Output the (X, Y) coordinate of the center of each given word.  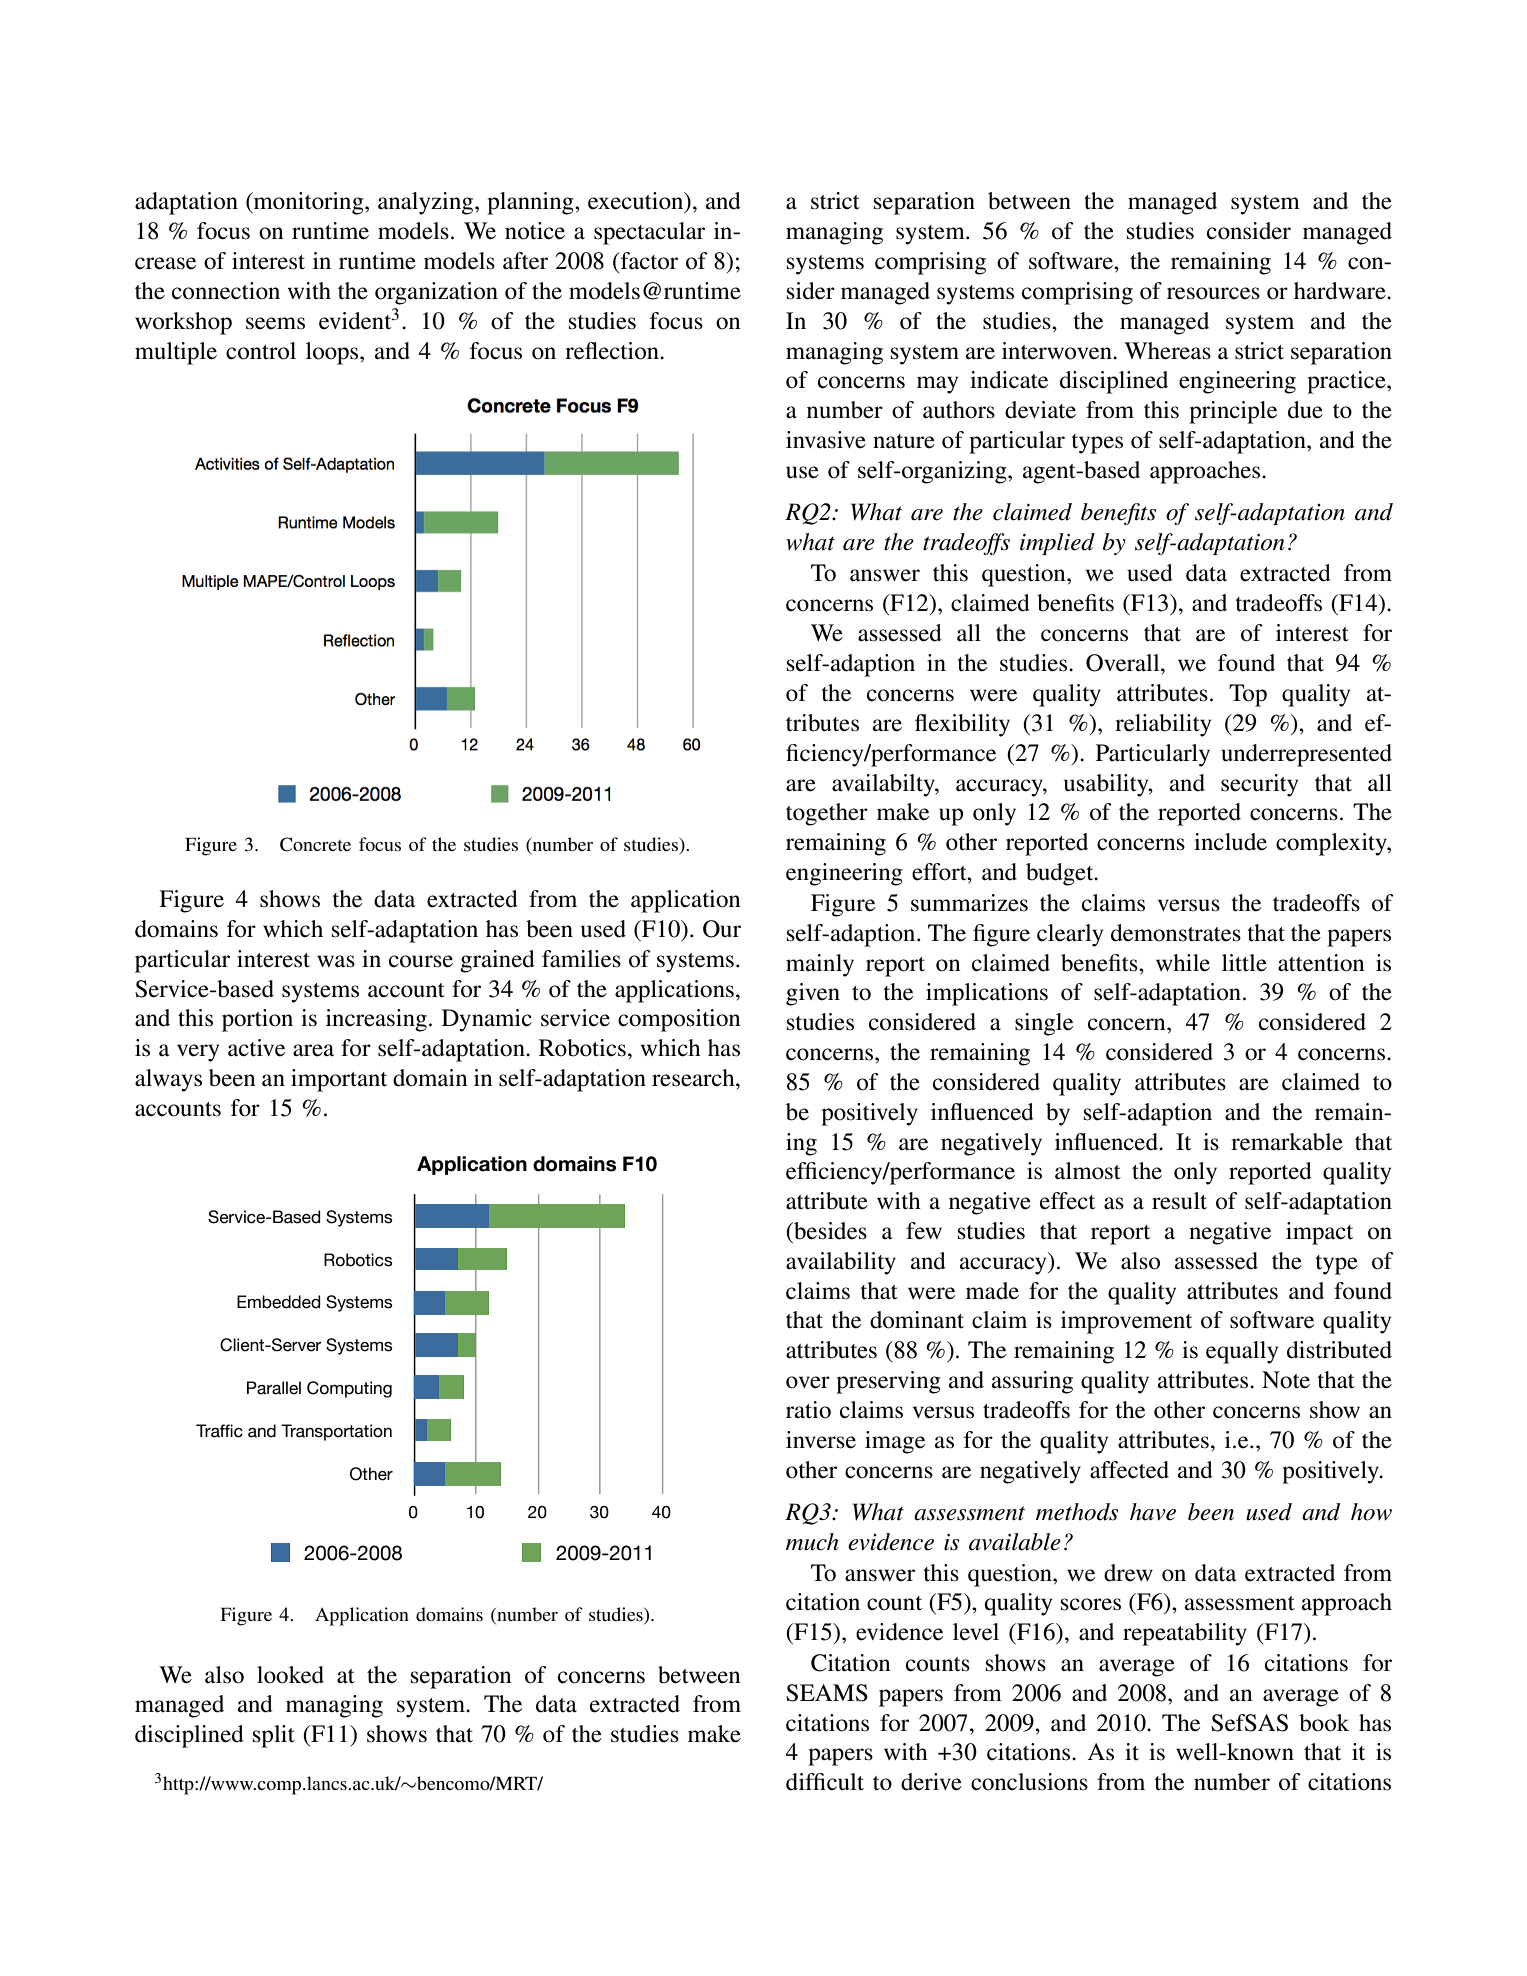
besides (829, 1231)
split (274, 1736)
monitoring (309, 203)
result (1179, 1201)
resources (1213, 293)
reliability (1163, 725)
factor (648, 261)
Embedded (279, 1302)
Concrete (315, 844)
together (827, 814)
